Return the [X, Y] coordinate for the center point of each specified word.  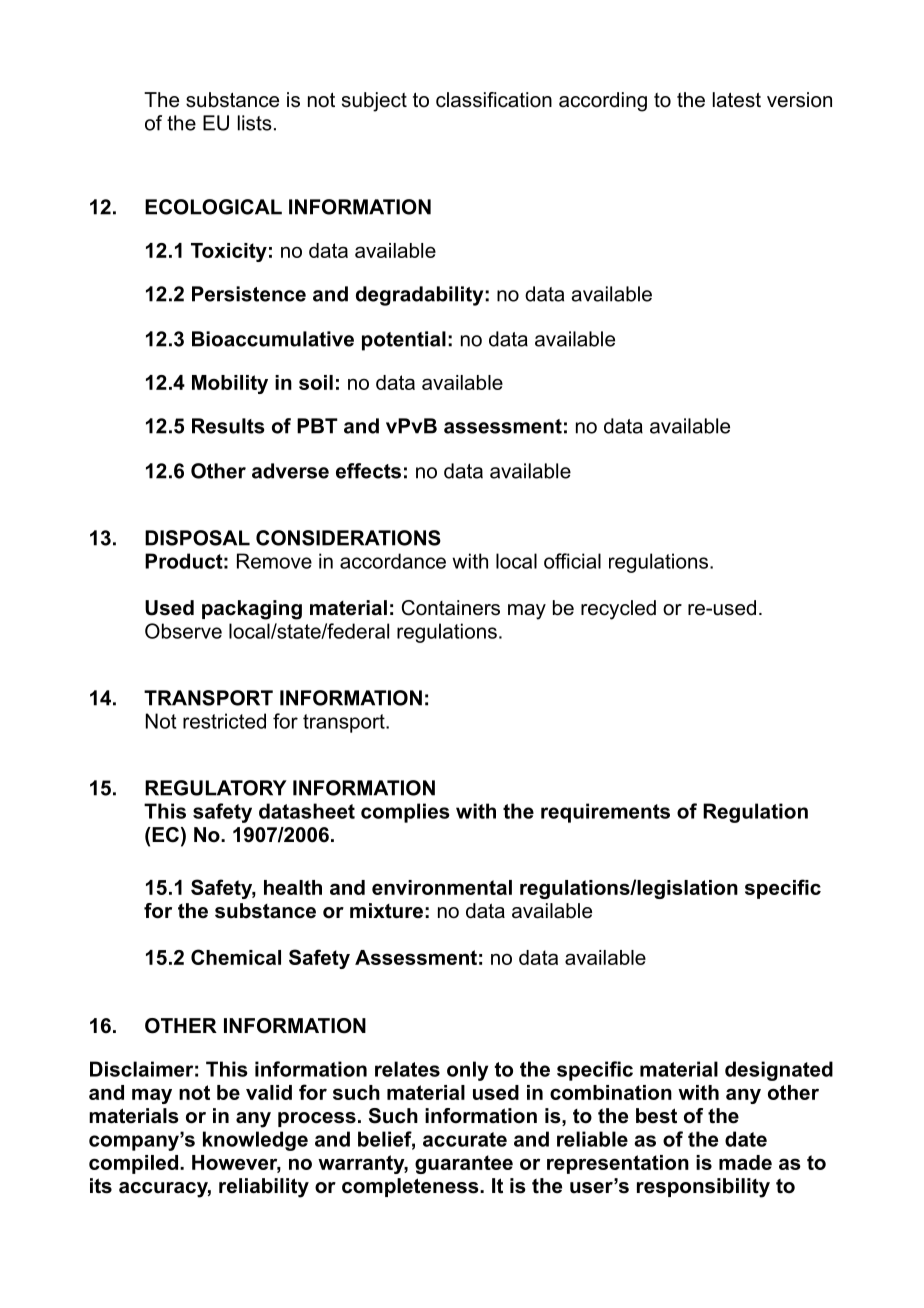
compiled [133, 1164]
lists [255, 123]
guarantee [464, 1164]
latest [737, 100]
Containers [450, 608]
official [572, 561]
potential [404, 341]
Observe [183, 631]
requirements [605, 813]
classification [494, 100]
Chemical [236, 957]
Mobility [230, 384]
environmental [442, 887]
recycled [618, 610]
